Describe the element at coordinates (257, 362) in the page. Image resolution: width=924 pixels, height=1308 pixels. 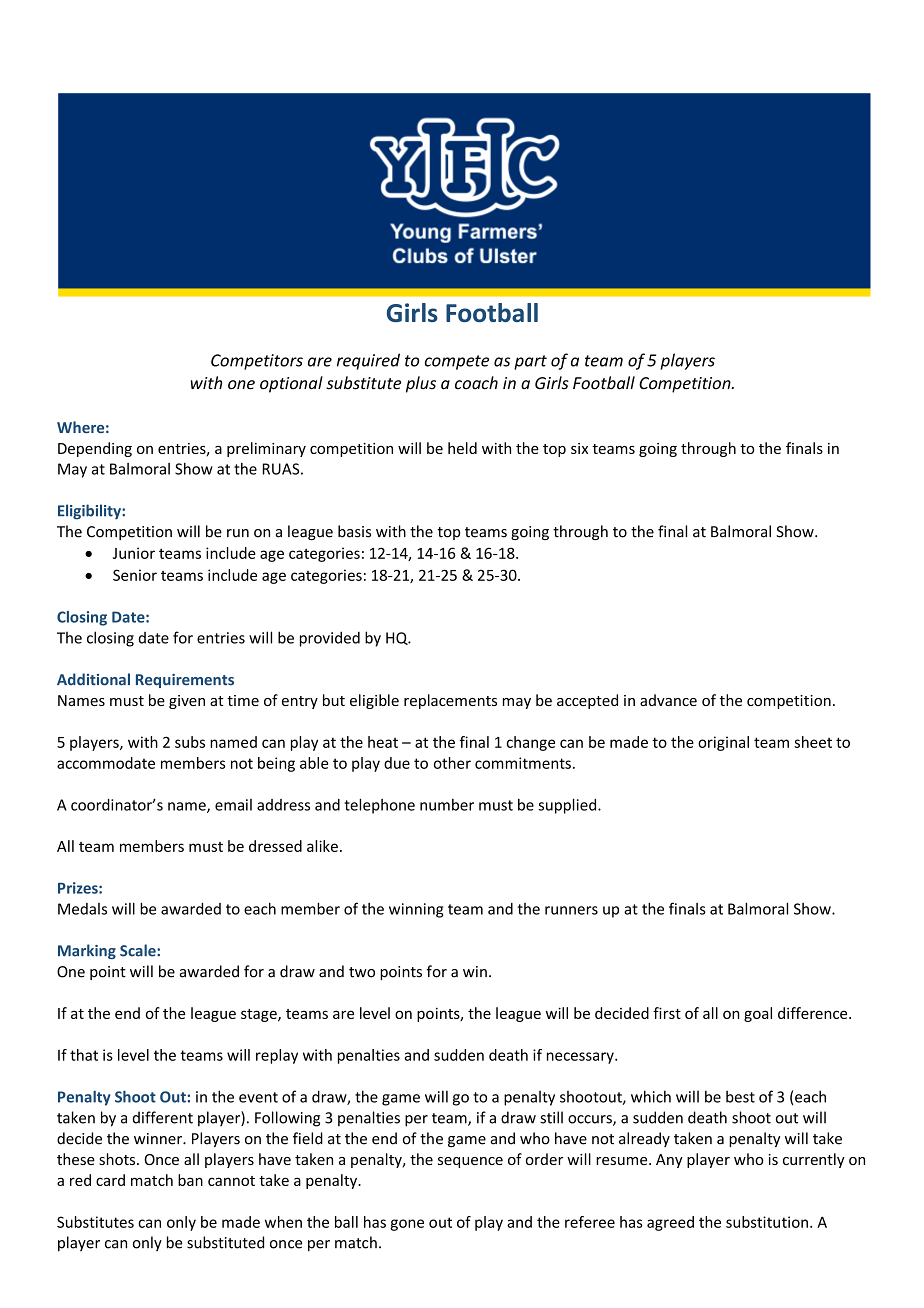
I see `Competitors` at that location.
